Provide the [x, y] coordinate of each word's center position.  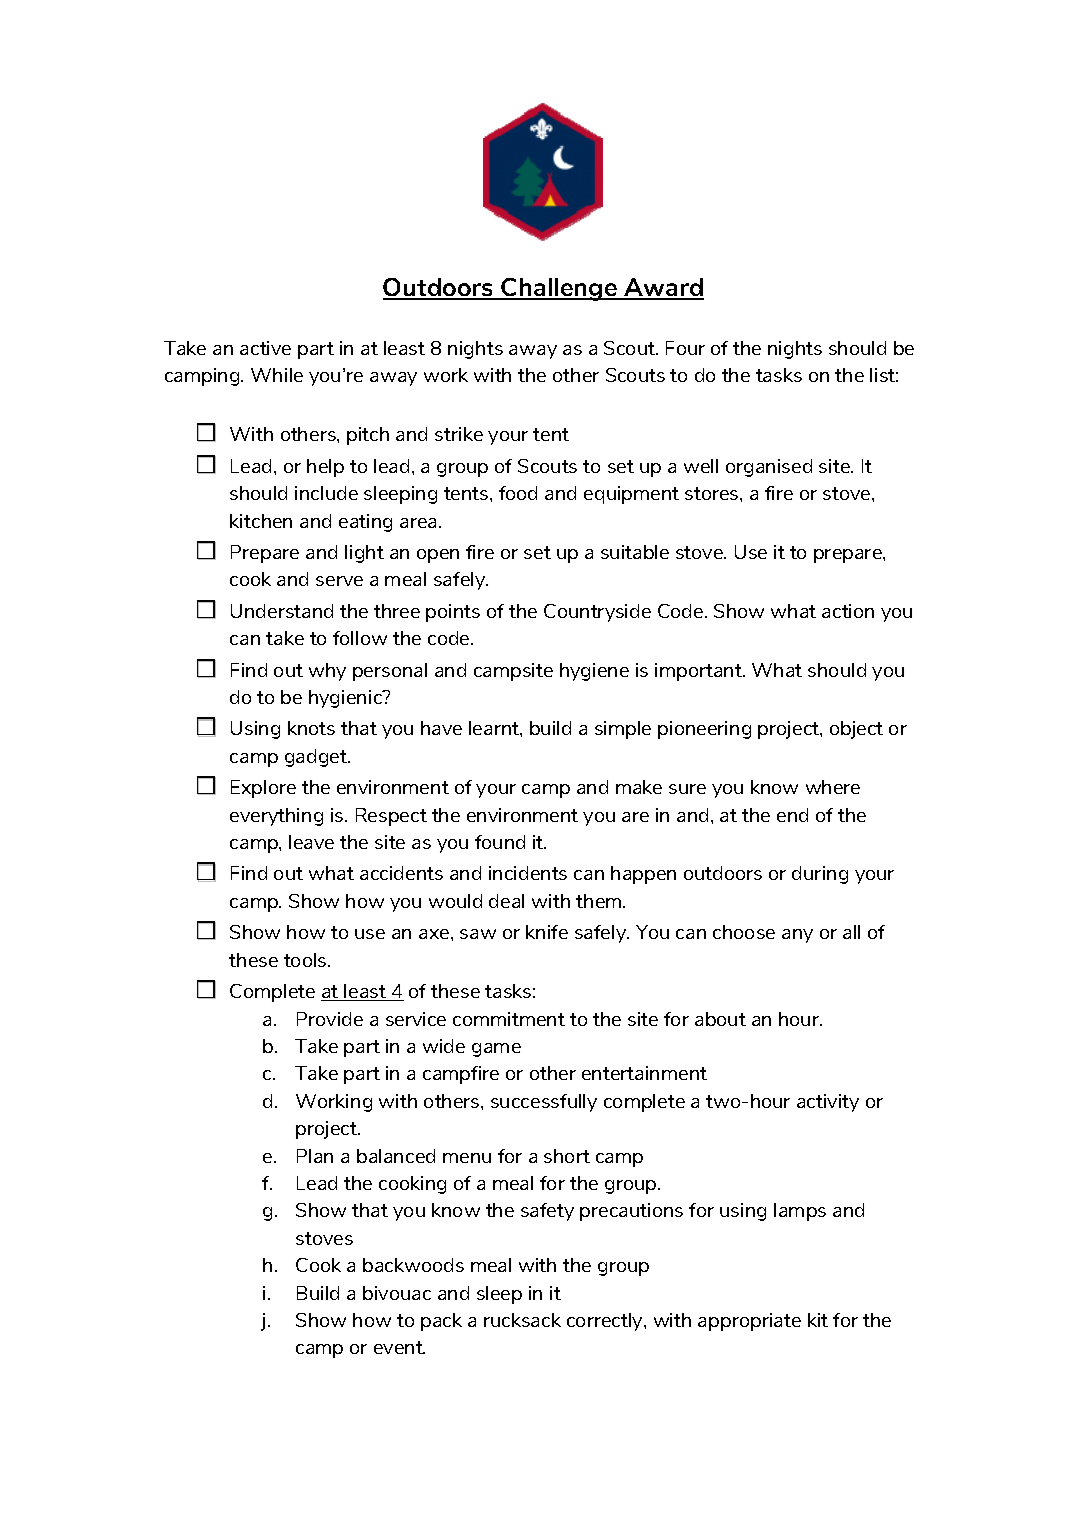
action [848, 611]
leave [311, 842]
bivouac [397, 1293]
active [265, 348]
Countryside [597, 613]
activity [828, 1103]
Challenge [559, 289]
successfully [544, 1103]
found [500, 842]
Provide [330, 1019]
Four [685, 348]
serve [339, 581]
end [792, 815]
